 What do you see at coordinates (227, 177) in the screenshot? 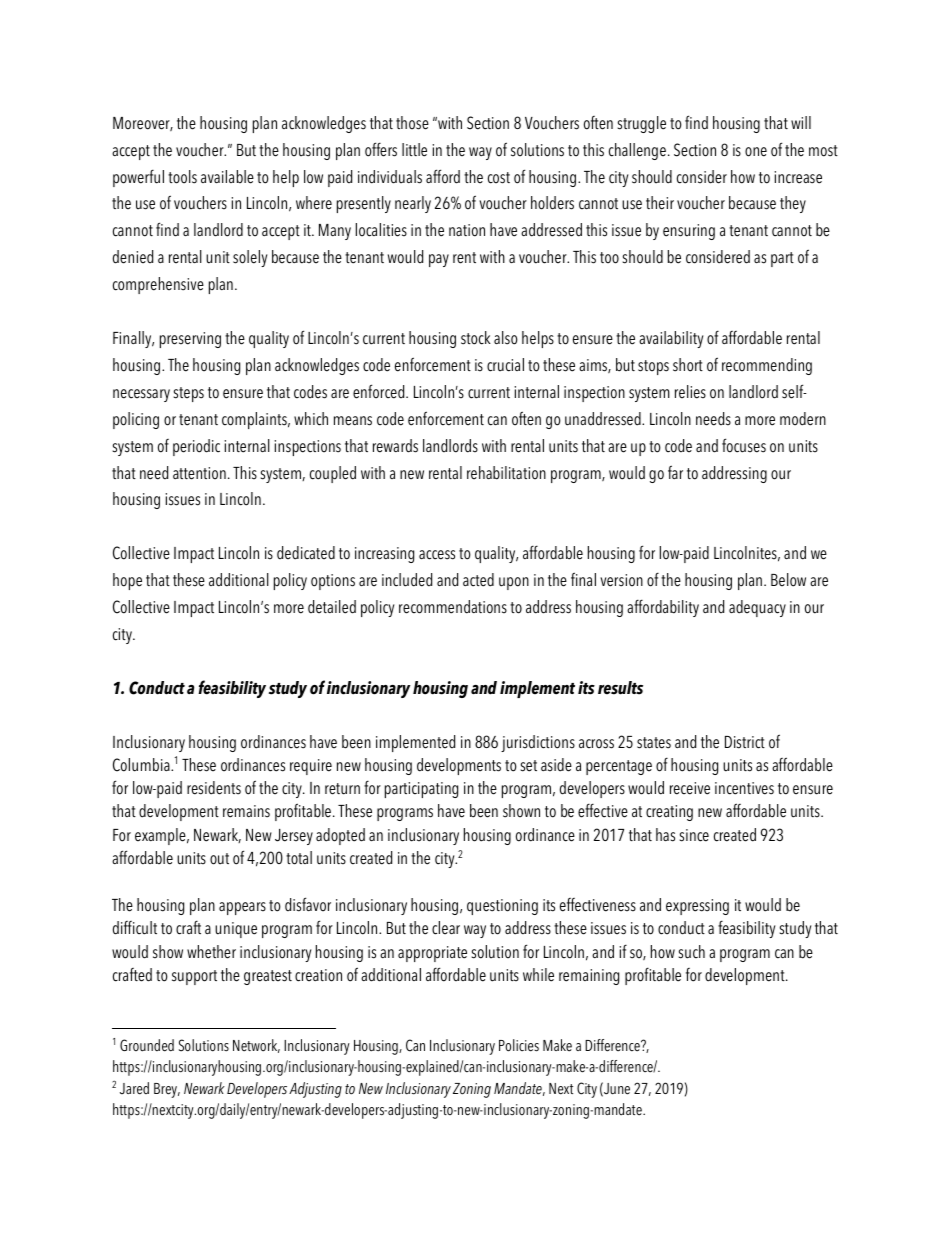
I see `available` at bounding box center [227, 177].
